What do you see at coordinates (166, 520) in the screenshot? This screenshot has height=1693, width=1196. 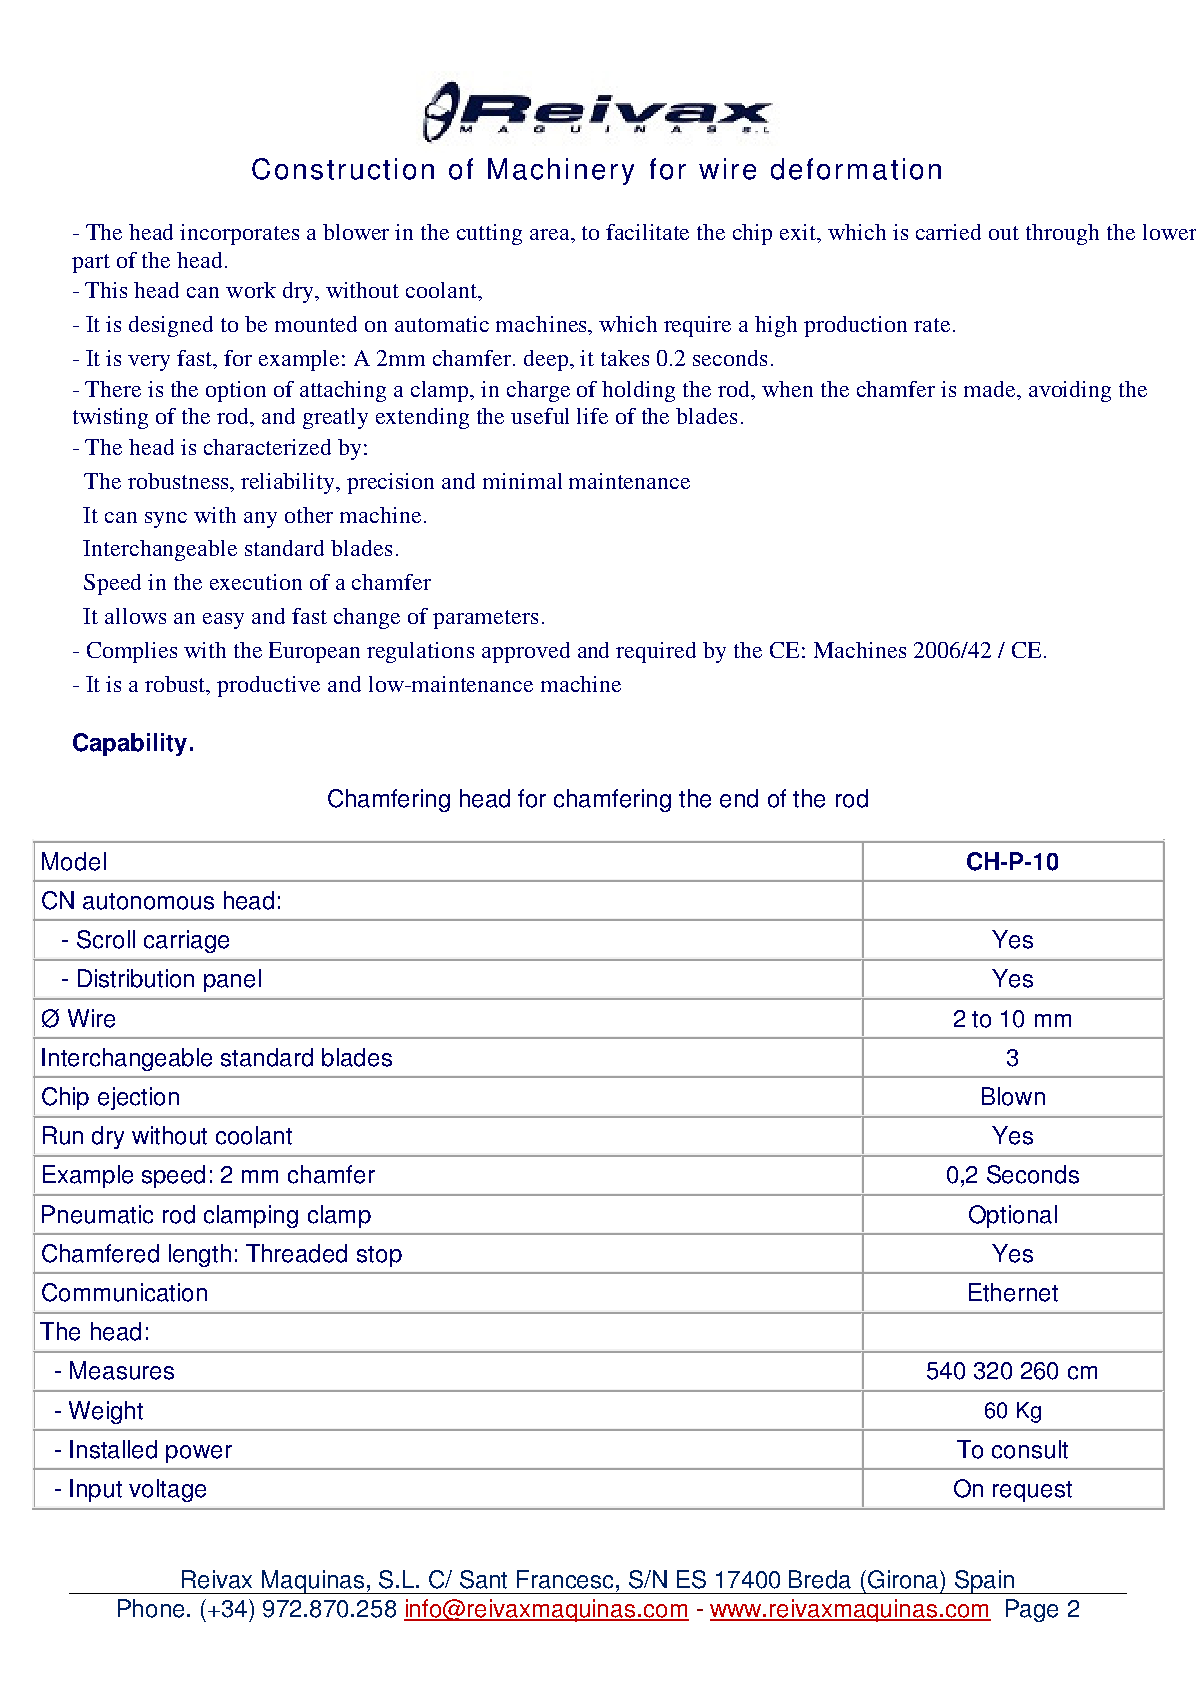 I see `sync` at bounding box center [166, 520].
